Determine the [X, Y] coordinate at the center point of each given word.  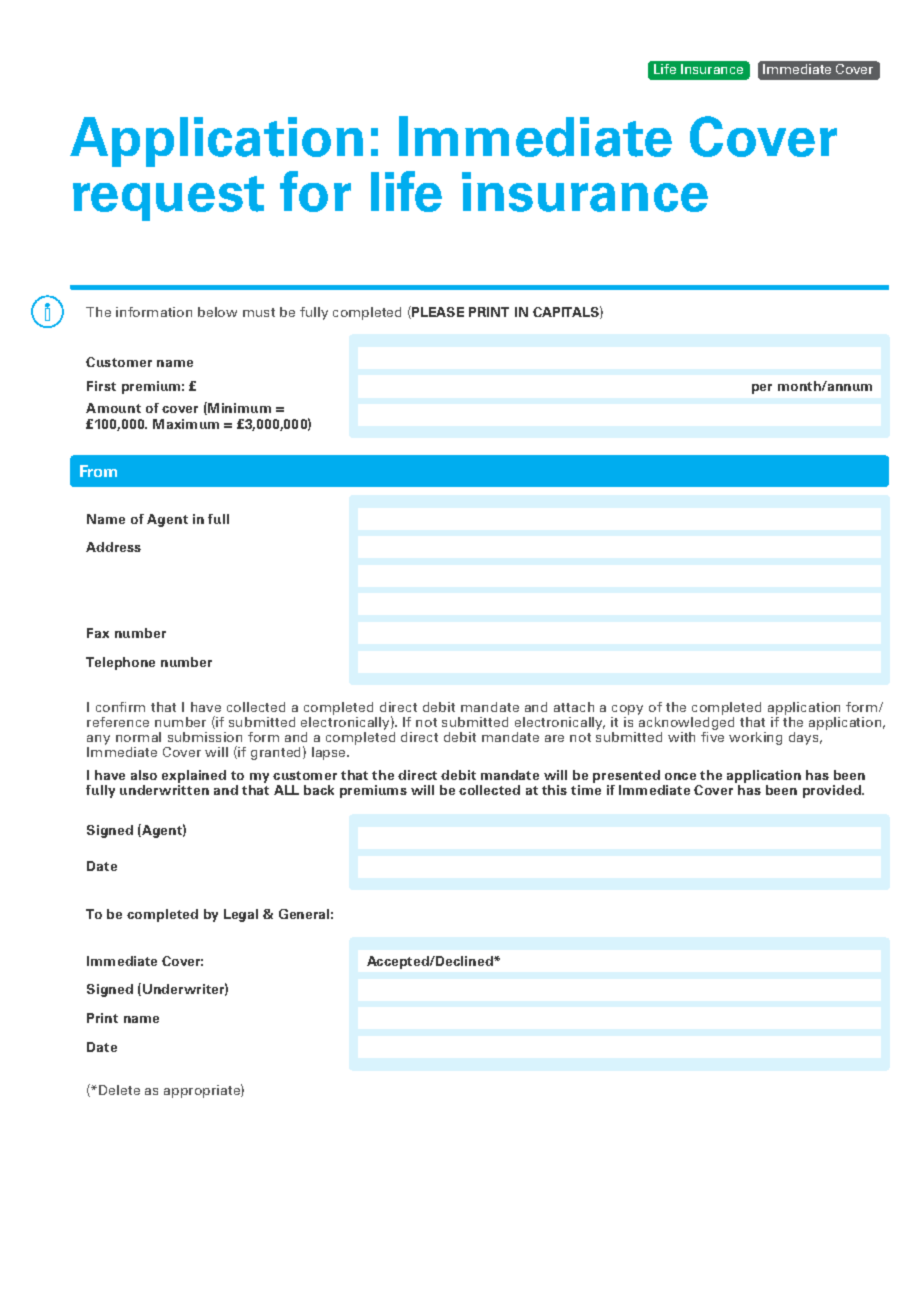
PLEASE [437, 312]
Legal [241, 915]
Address [113, 547]
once [680, 776]
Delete [119, 1090]
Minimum [238, 408]
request [168, 198]
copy [627, 711]
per [762, 389]
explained [194, 778]
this [554, 790]
